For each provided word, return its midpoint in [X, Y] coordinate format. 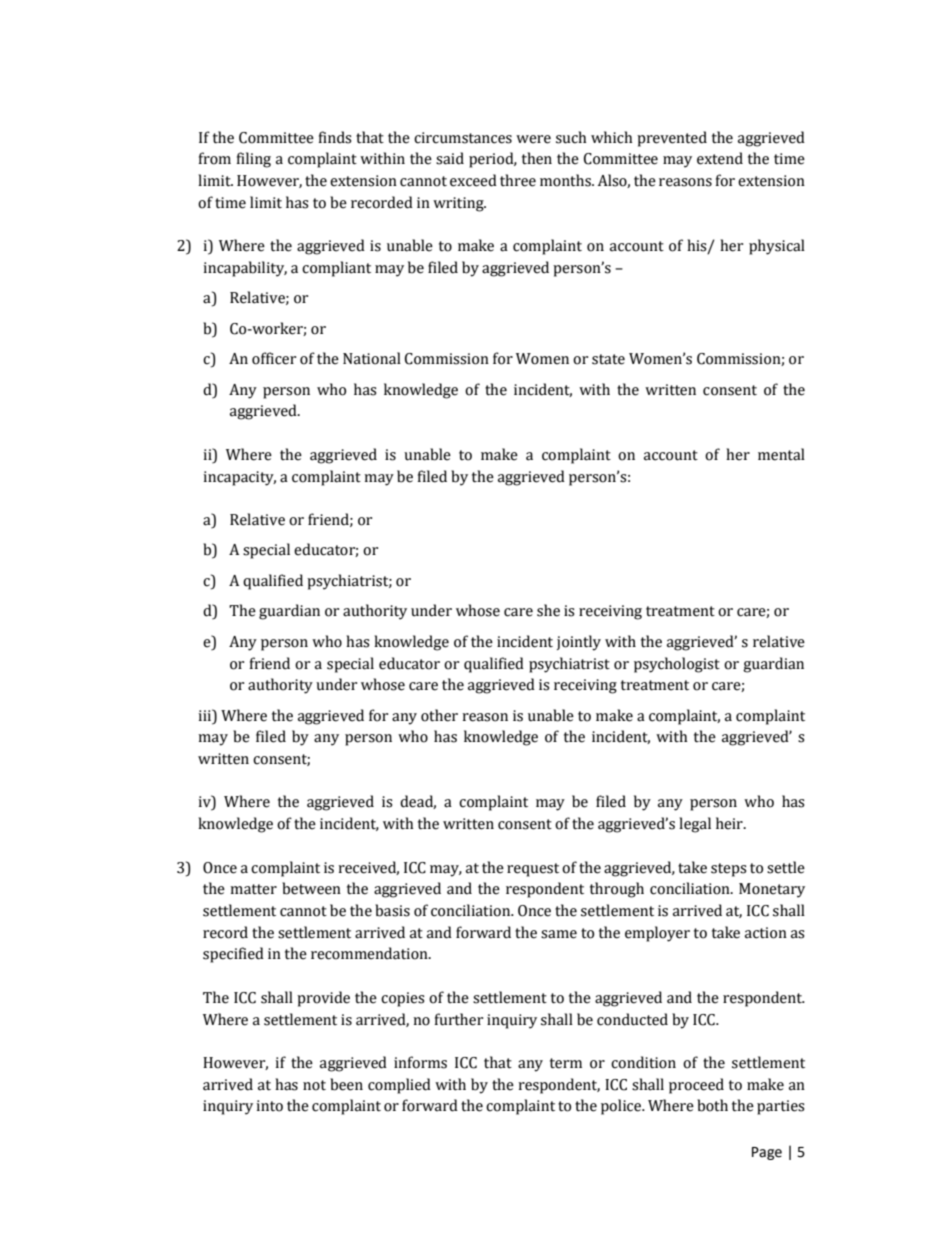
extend [720, 158]
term [566, 1063]
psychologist [677, 665]
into [269, 1106]
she [548, 610]
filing [254, 160]
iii [206, 715]
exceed [473, 180]
